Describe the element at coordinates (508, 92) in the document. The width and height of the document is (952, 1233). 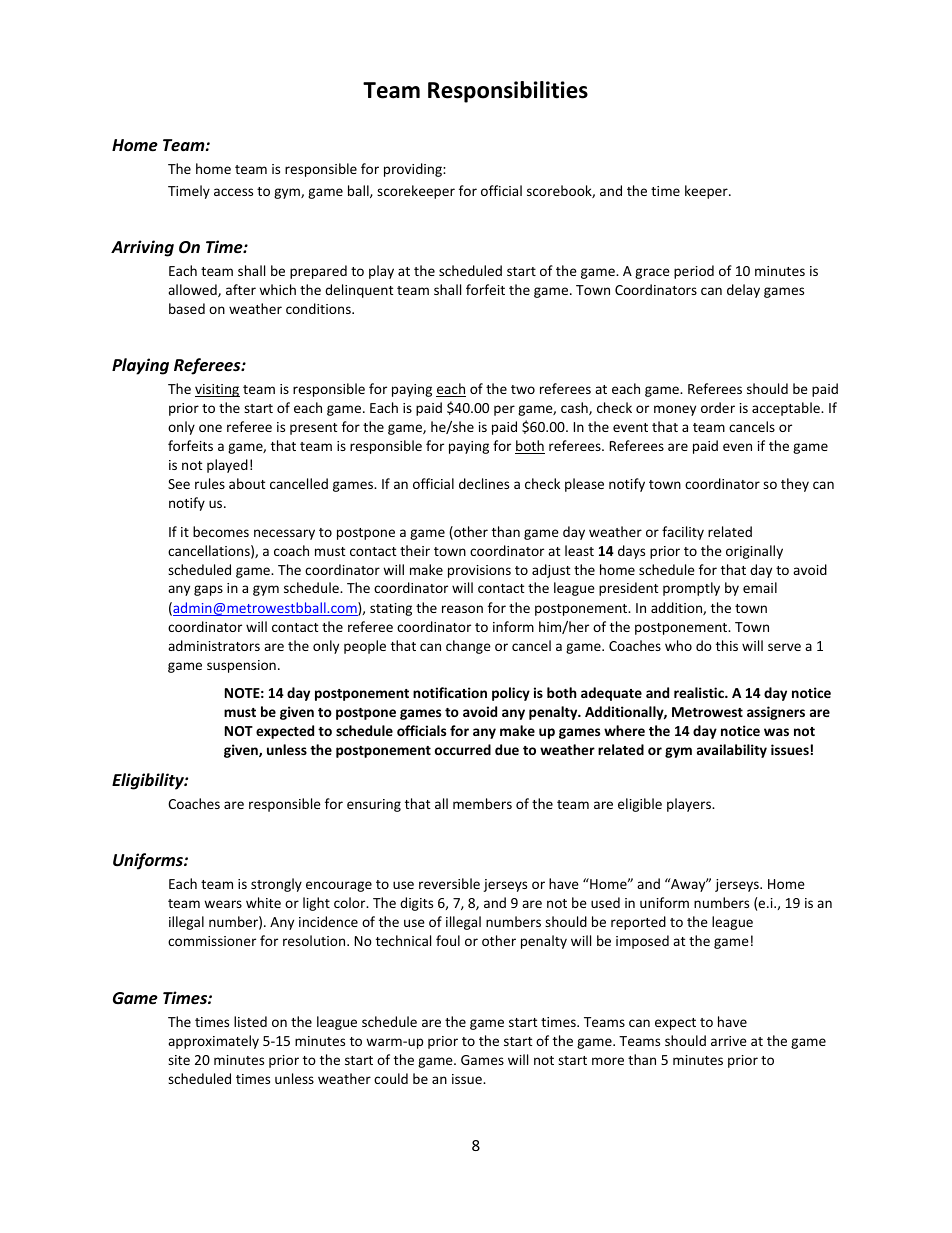
I see `Responsibilities` at that location.
